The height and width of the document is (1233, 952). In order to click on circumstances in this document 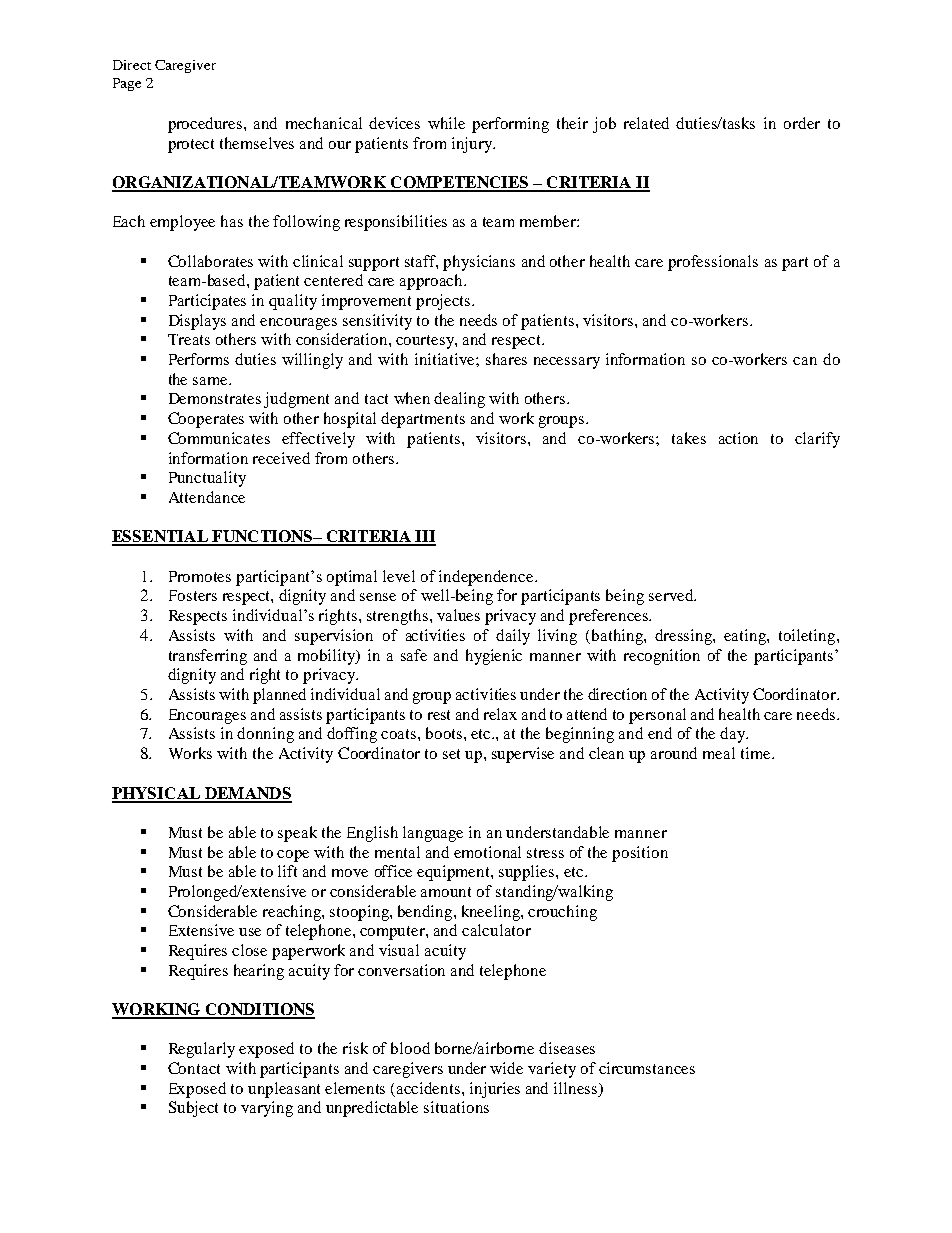, I will do `click(647, 1068)`.
